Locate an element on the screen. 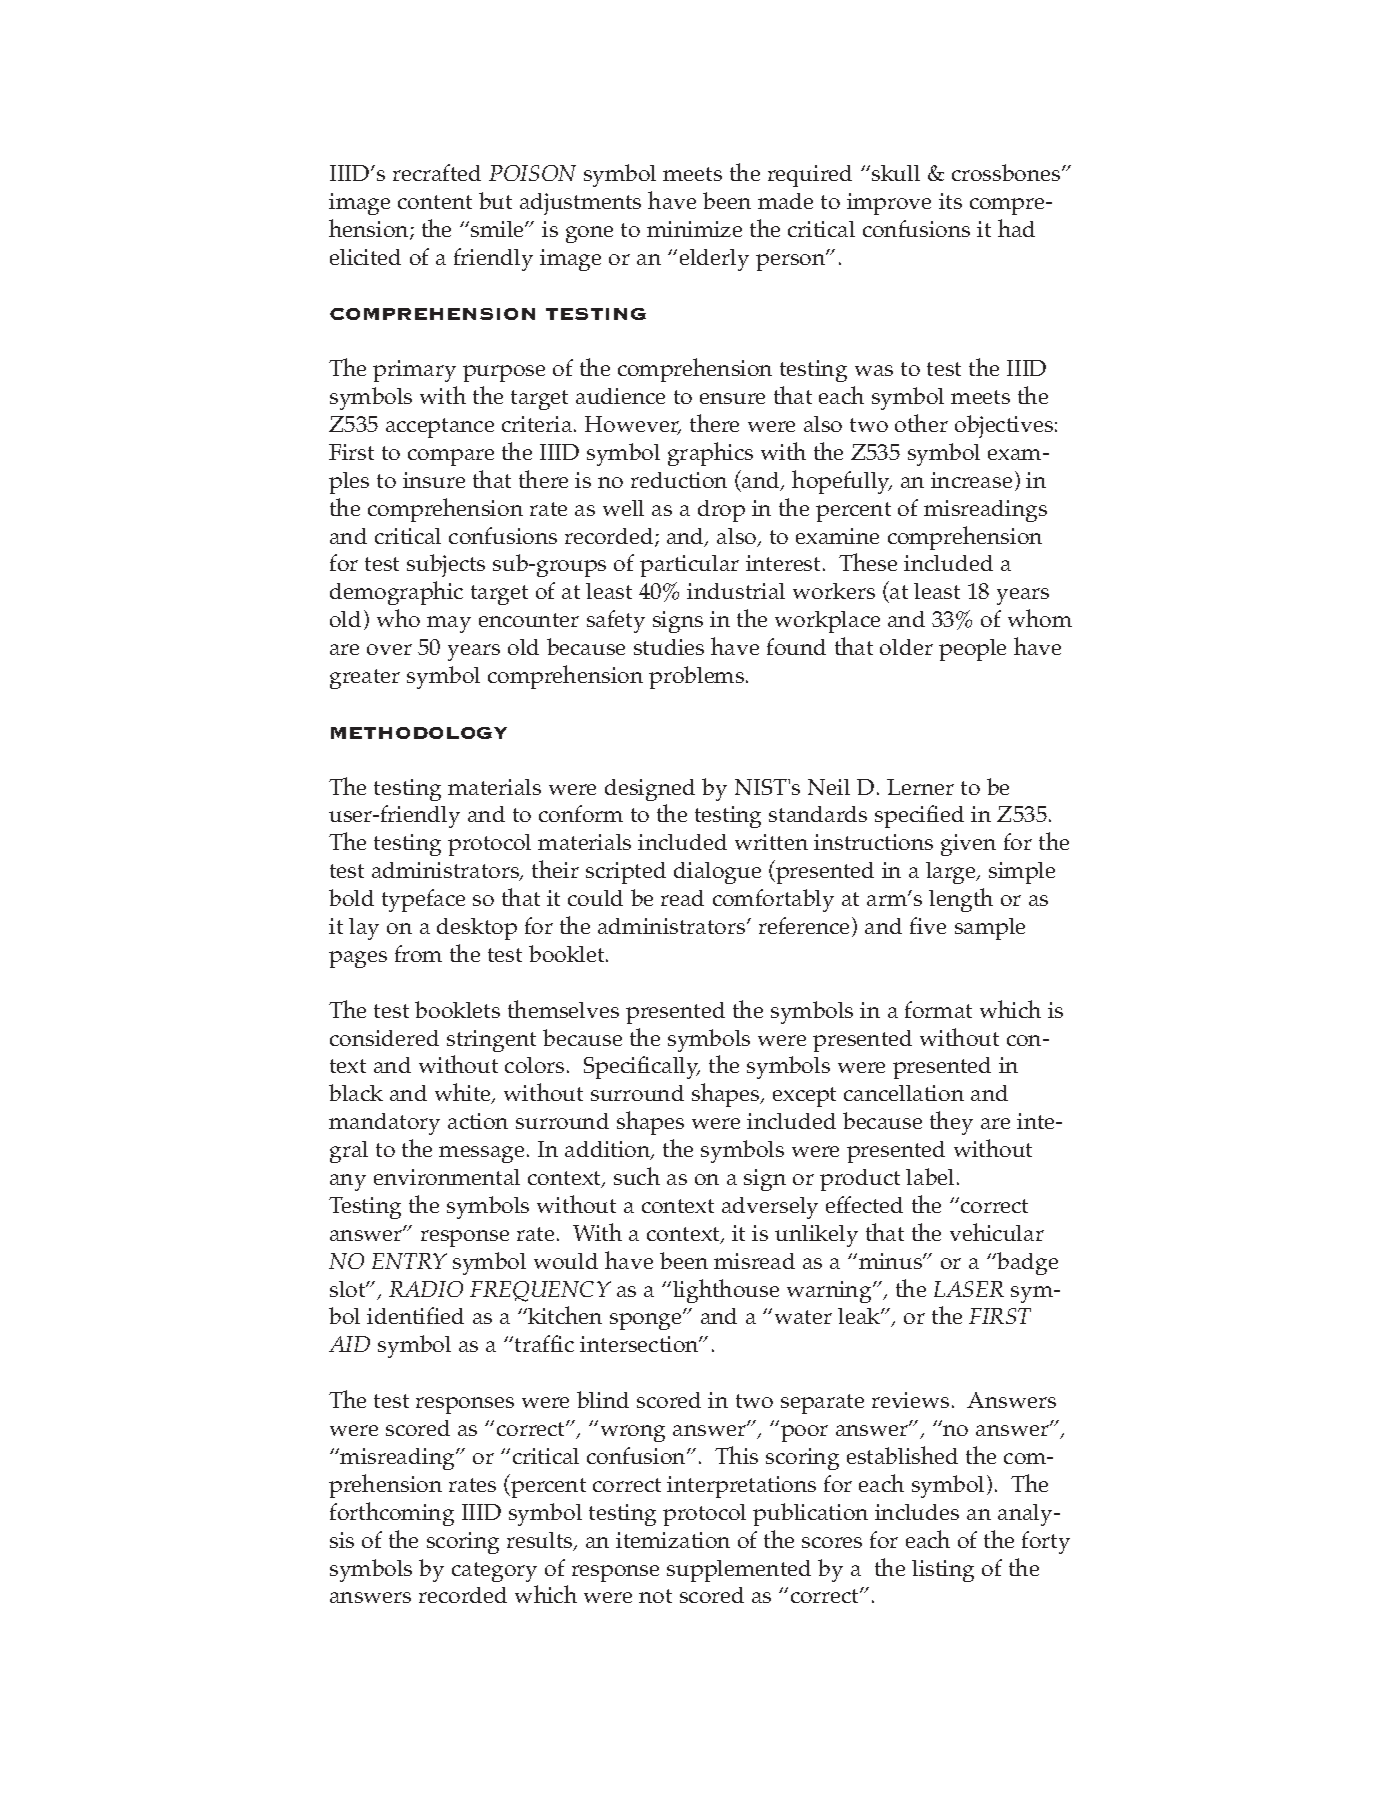 Image resolution: width=1400 pixels, height=1812 pixels. may is located at coordinates (449, 624).
